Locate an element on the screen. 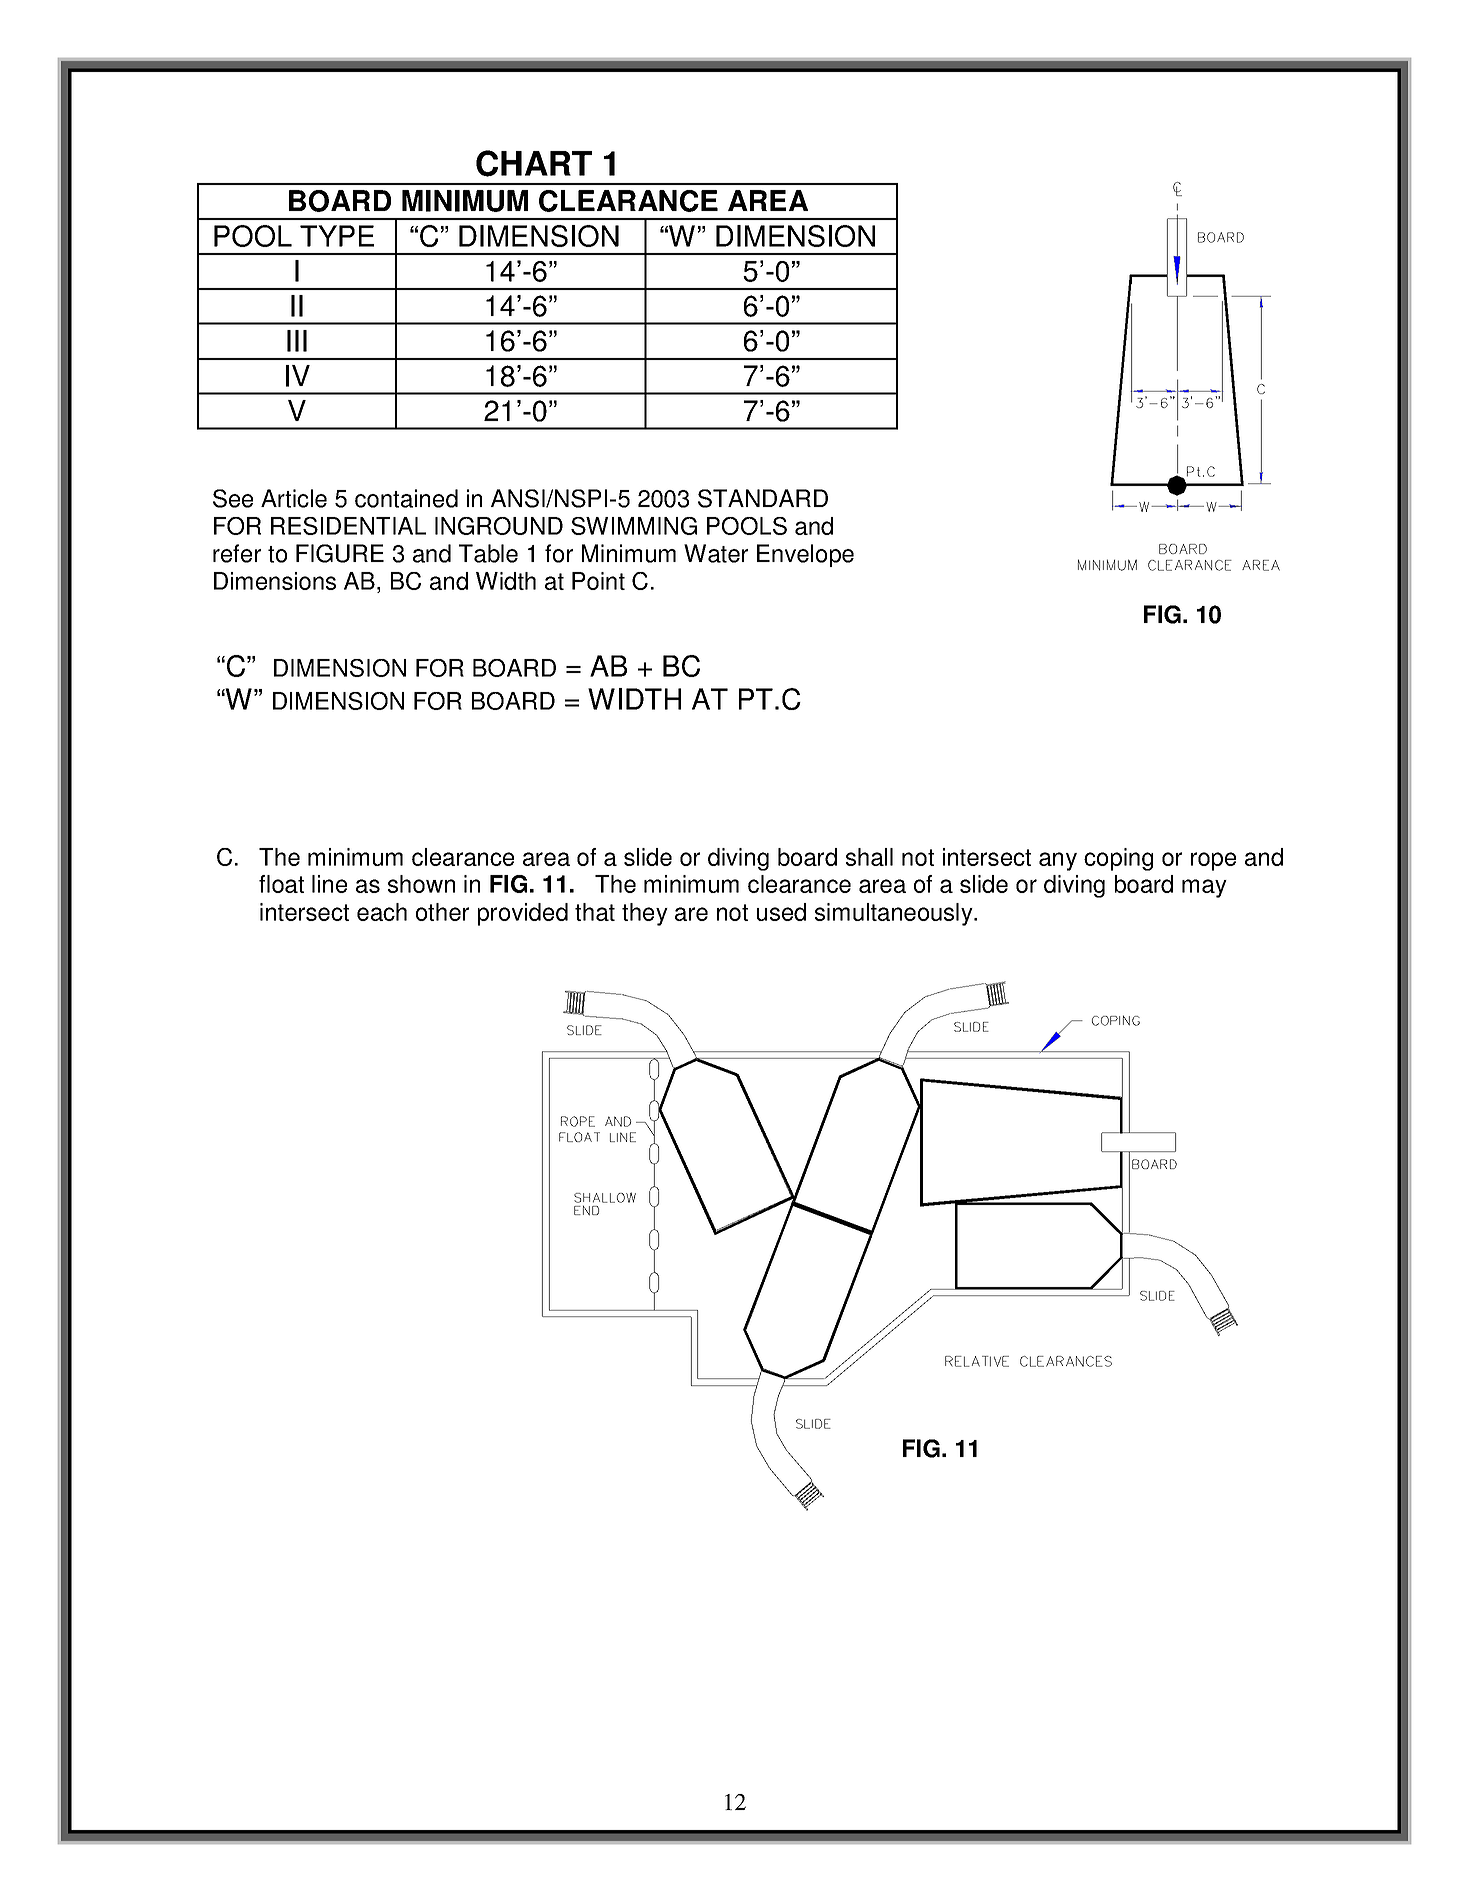 The width and height of the screenshot is (1469, 1902). INGROUND is located at coordinates (499, 526).
